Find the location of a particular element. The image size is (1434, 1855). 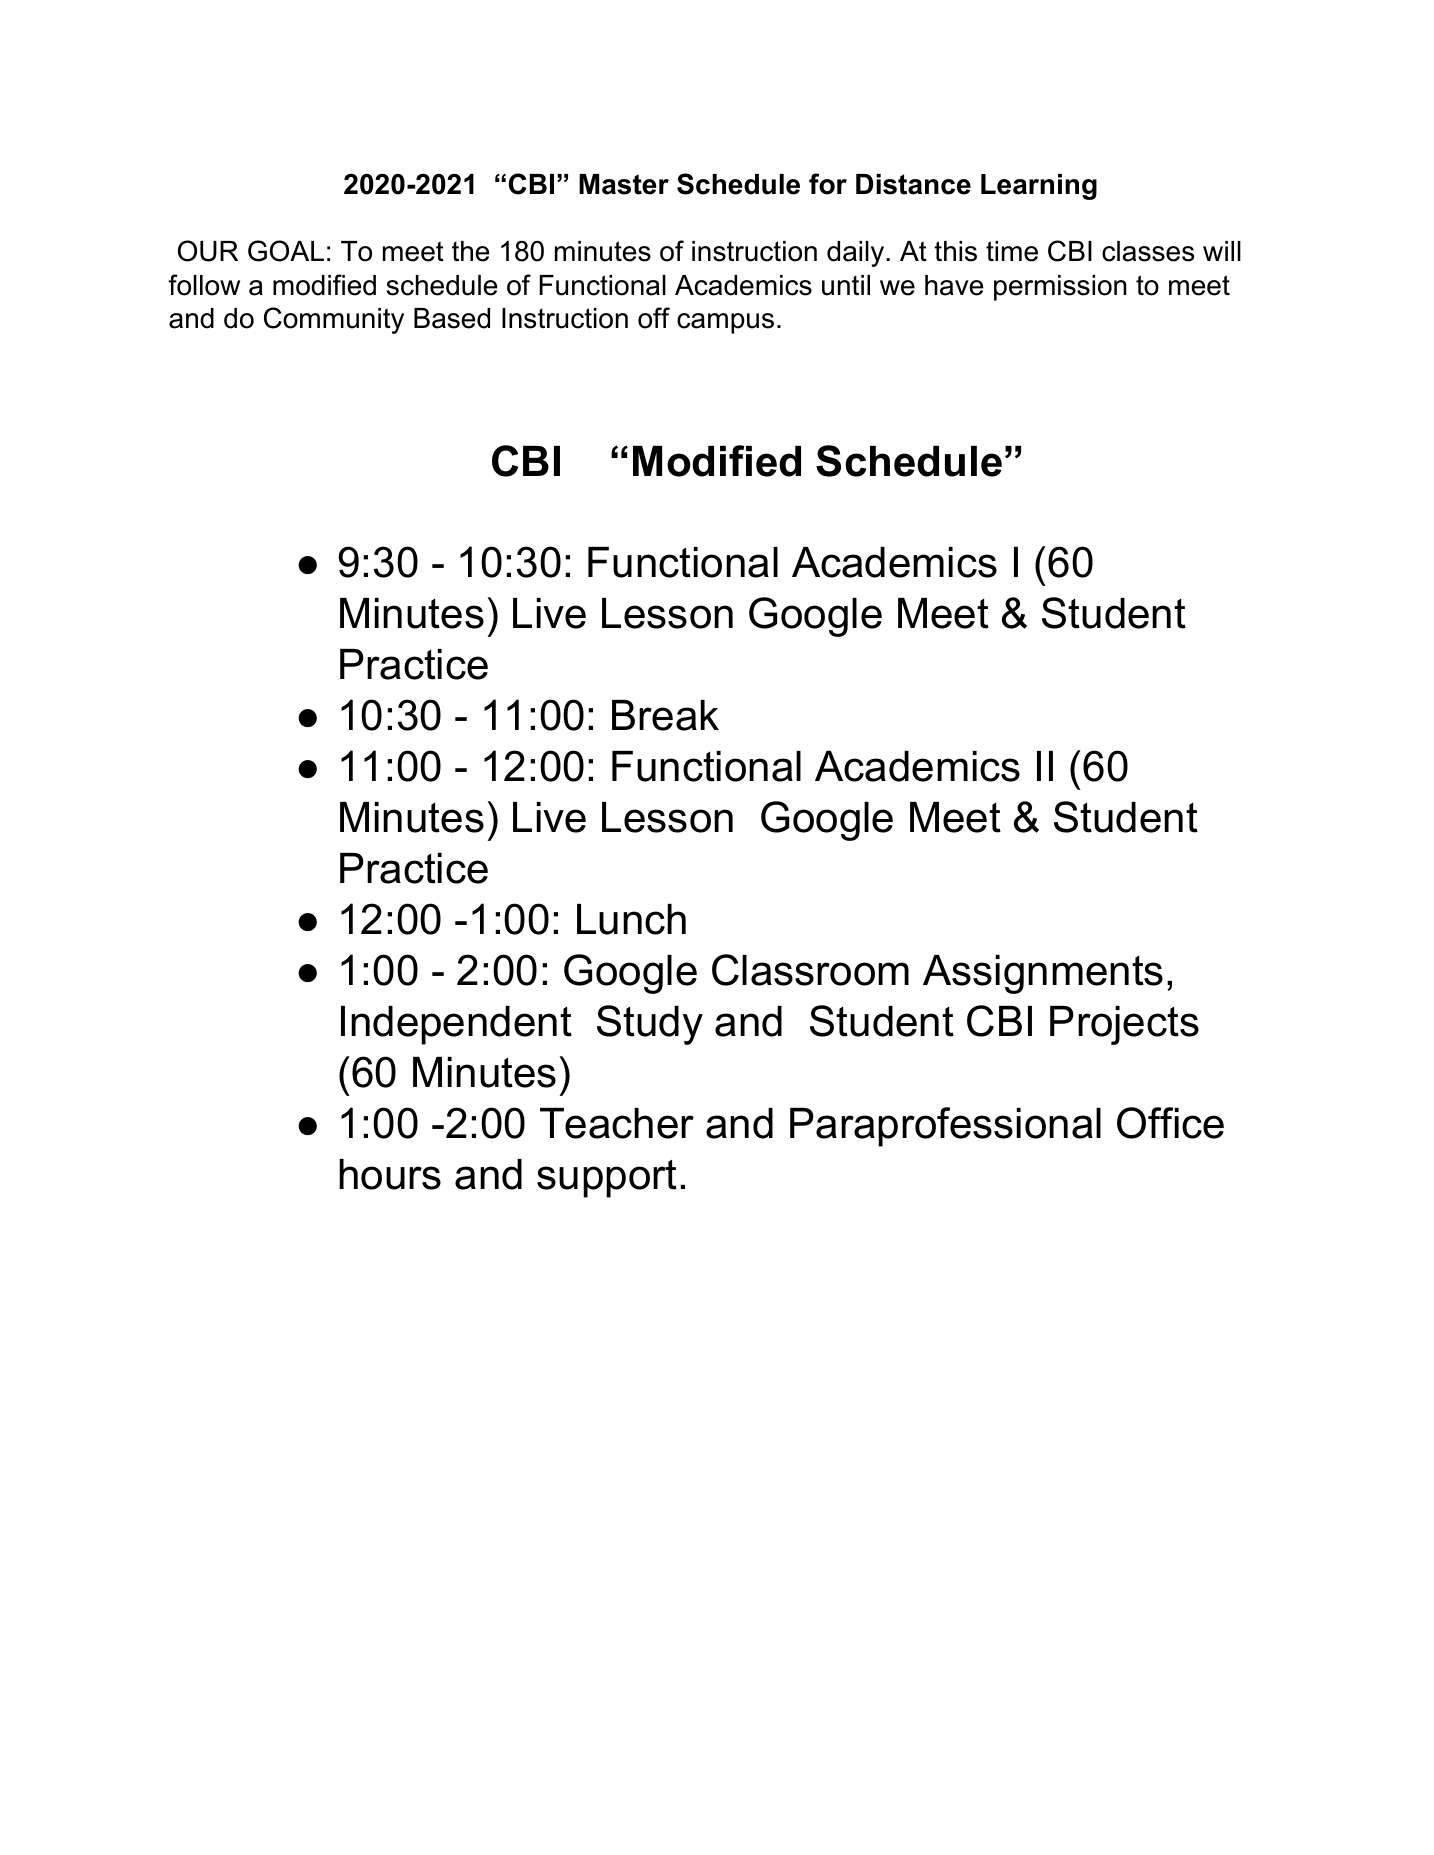

Projects is located at coordinates (1124, 1025).
